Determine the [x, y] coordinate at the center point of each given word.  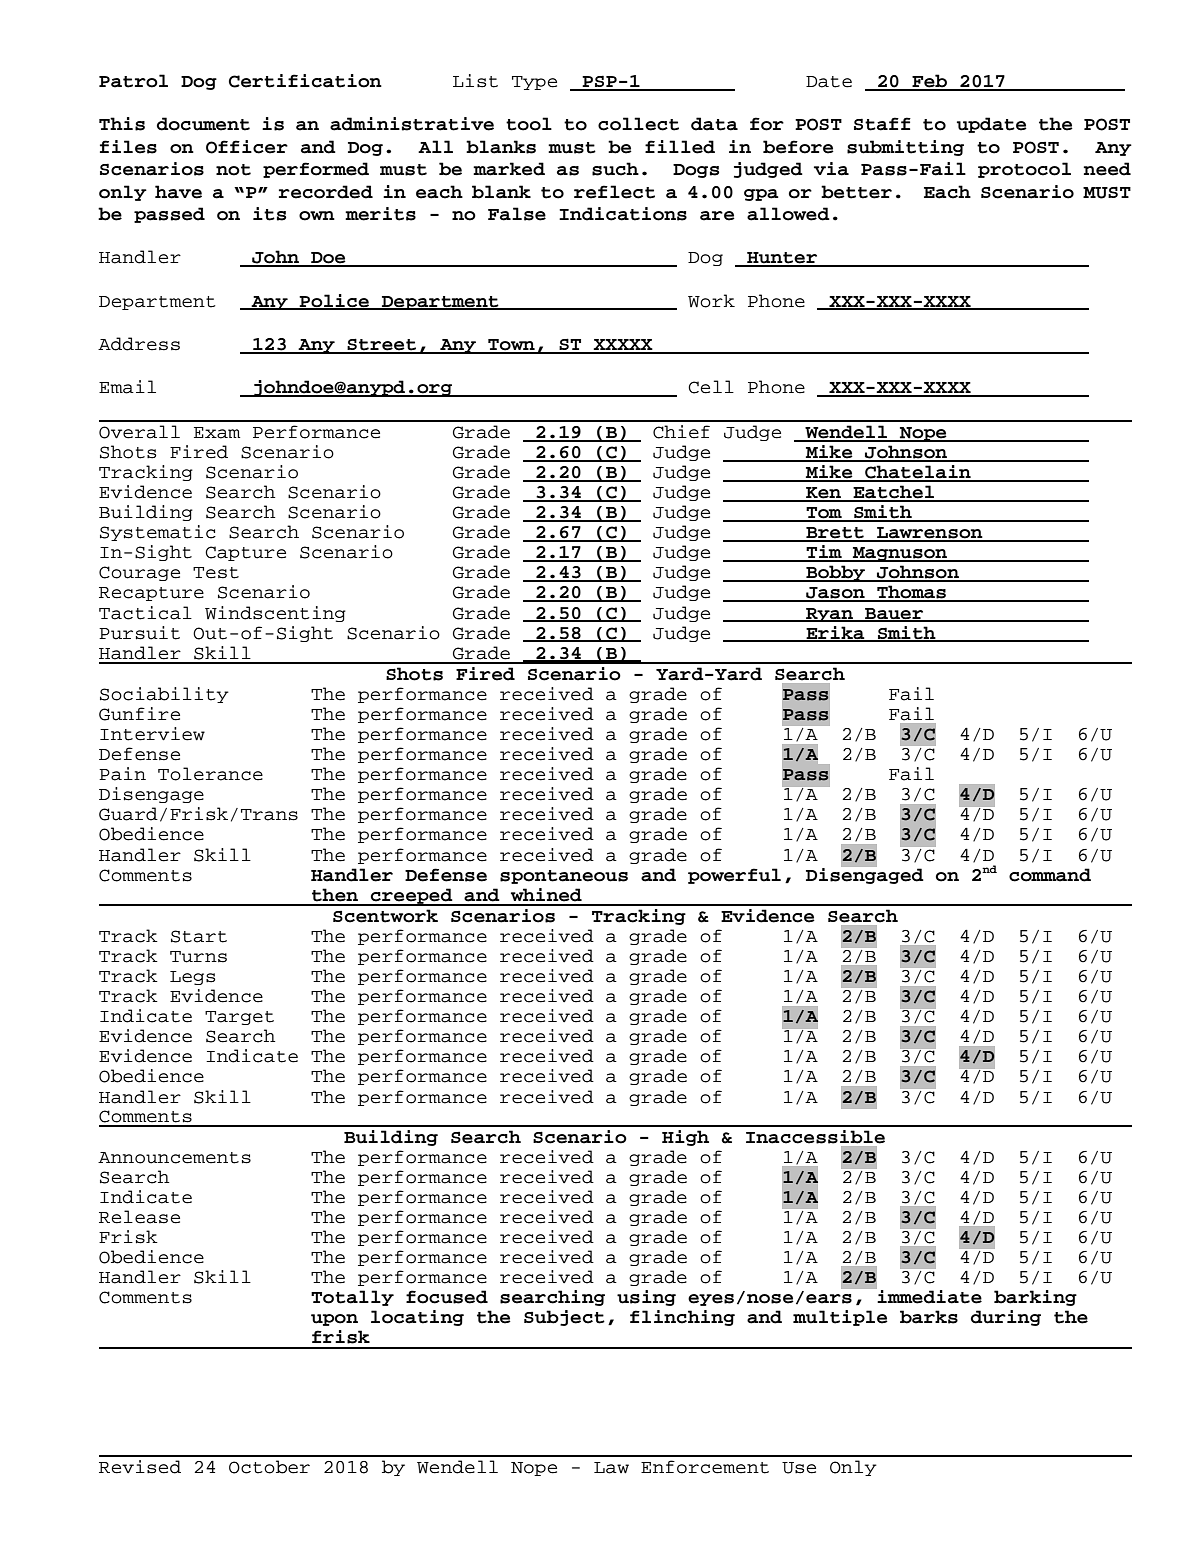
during [1006, 1318]
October [269, 1467]
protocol [1024, 170]
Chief [681, 432]
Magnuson [900, 554]
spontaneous [564, 877]
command [1050, 875]
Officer [247, 147]
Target [239, 1018]
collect [638, 124]
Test [216, 573]
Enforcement [705, 1467]
